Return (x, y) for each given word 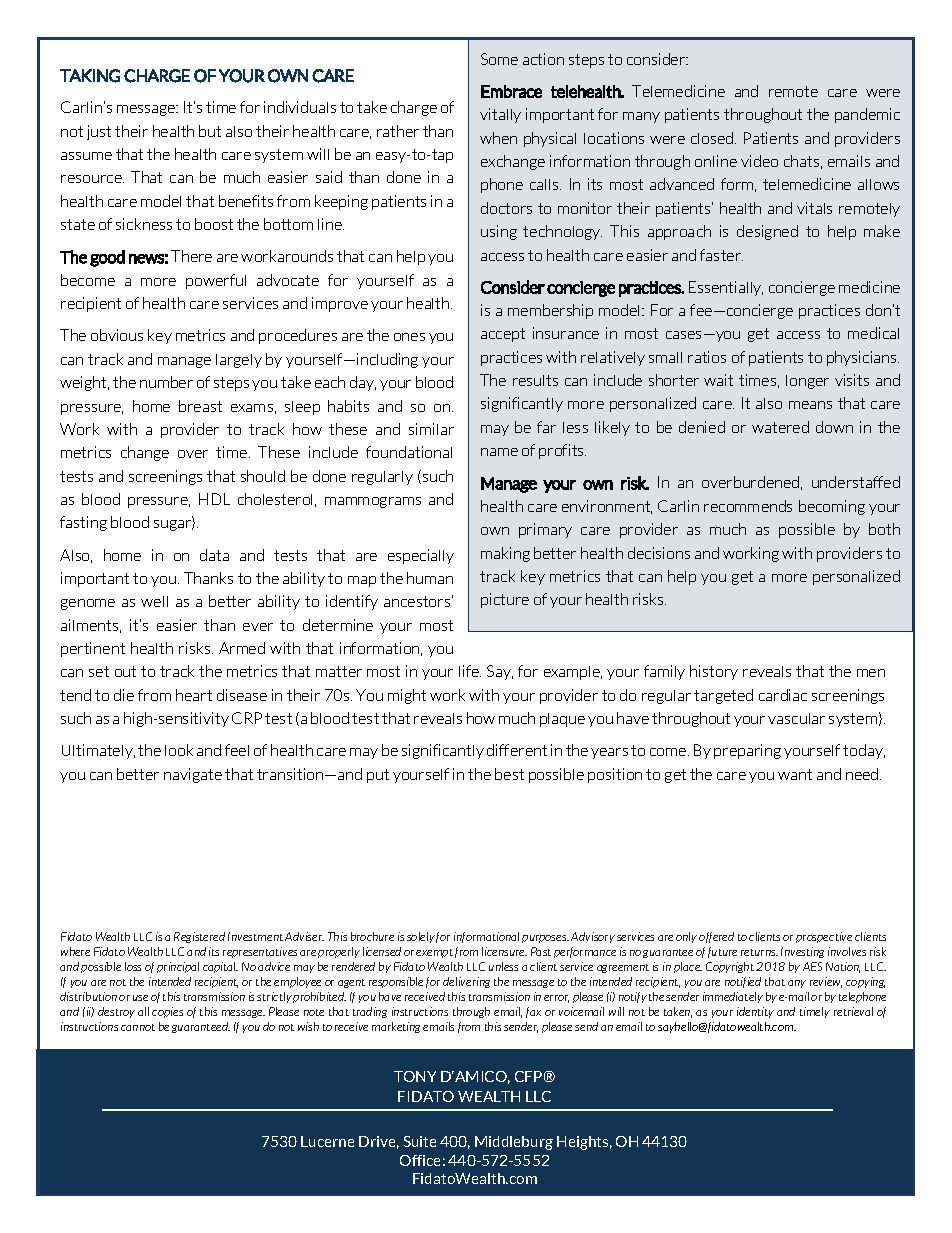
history (714, 672)
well (154, 601)
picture (505, 600)
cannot (138, 1027)
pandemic (867, 115)
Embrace (511, 91)
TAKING (90, 76)
